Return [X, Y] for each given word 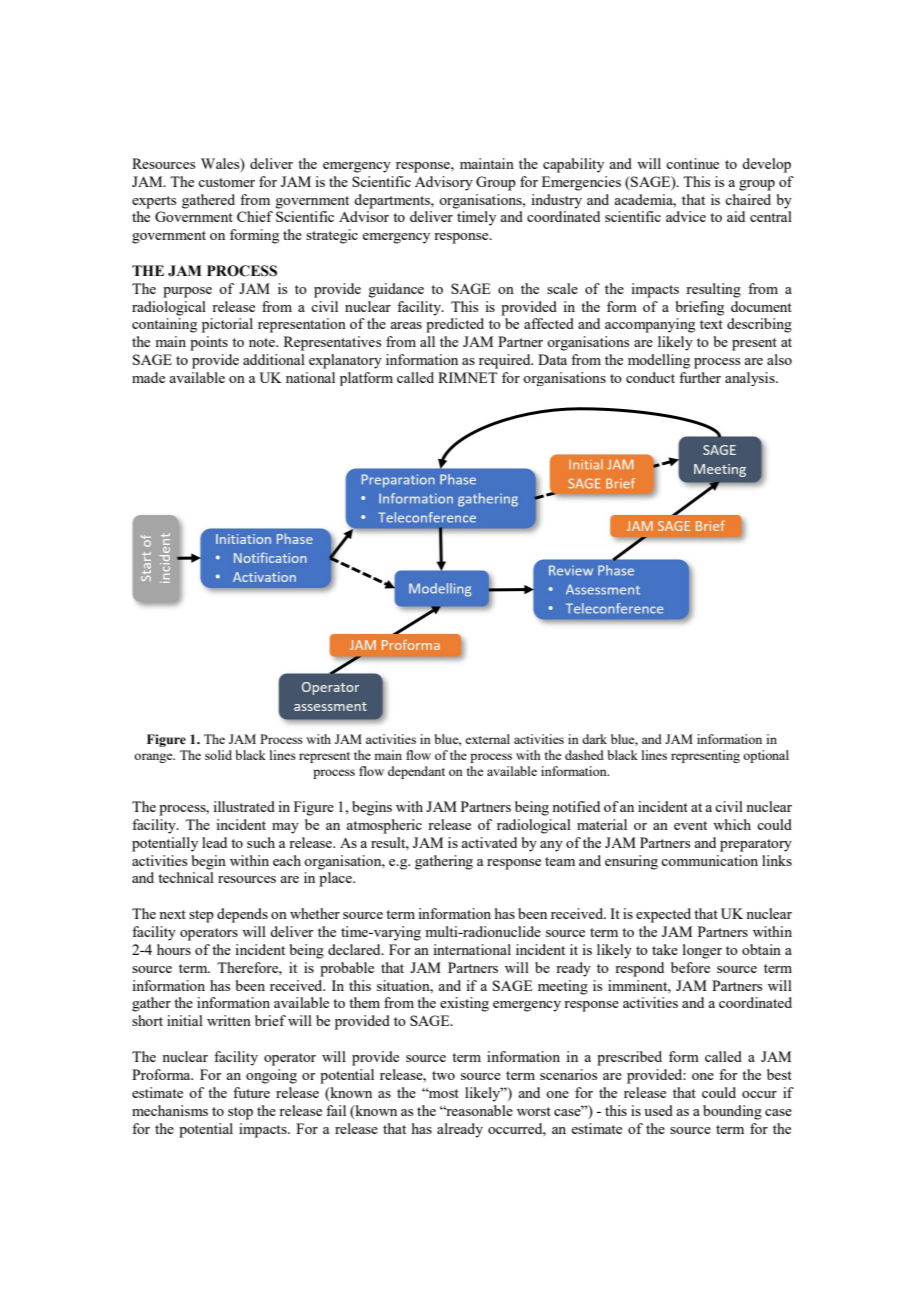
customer [226, 182]
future [251, 1092]
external [487, 739]
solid [218, 755]
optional [766, 756]
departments [393, 201]
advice [686, 216]
